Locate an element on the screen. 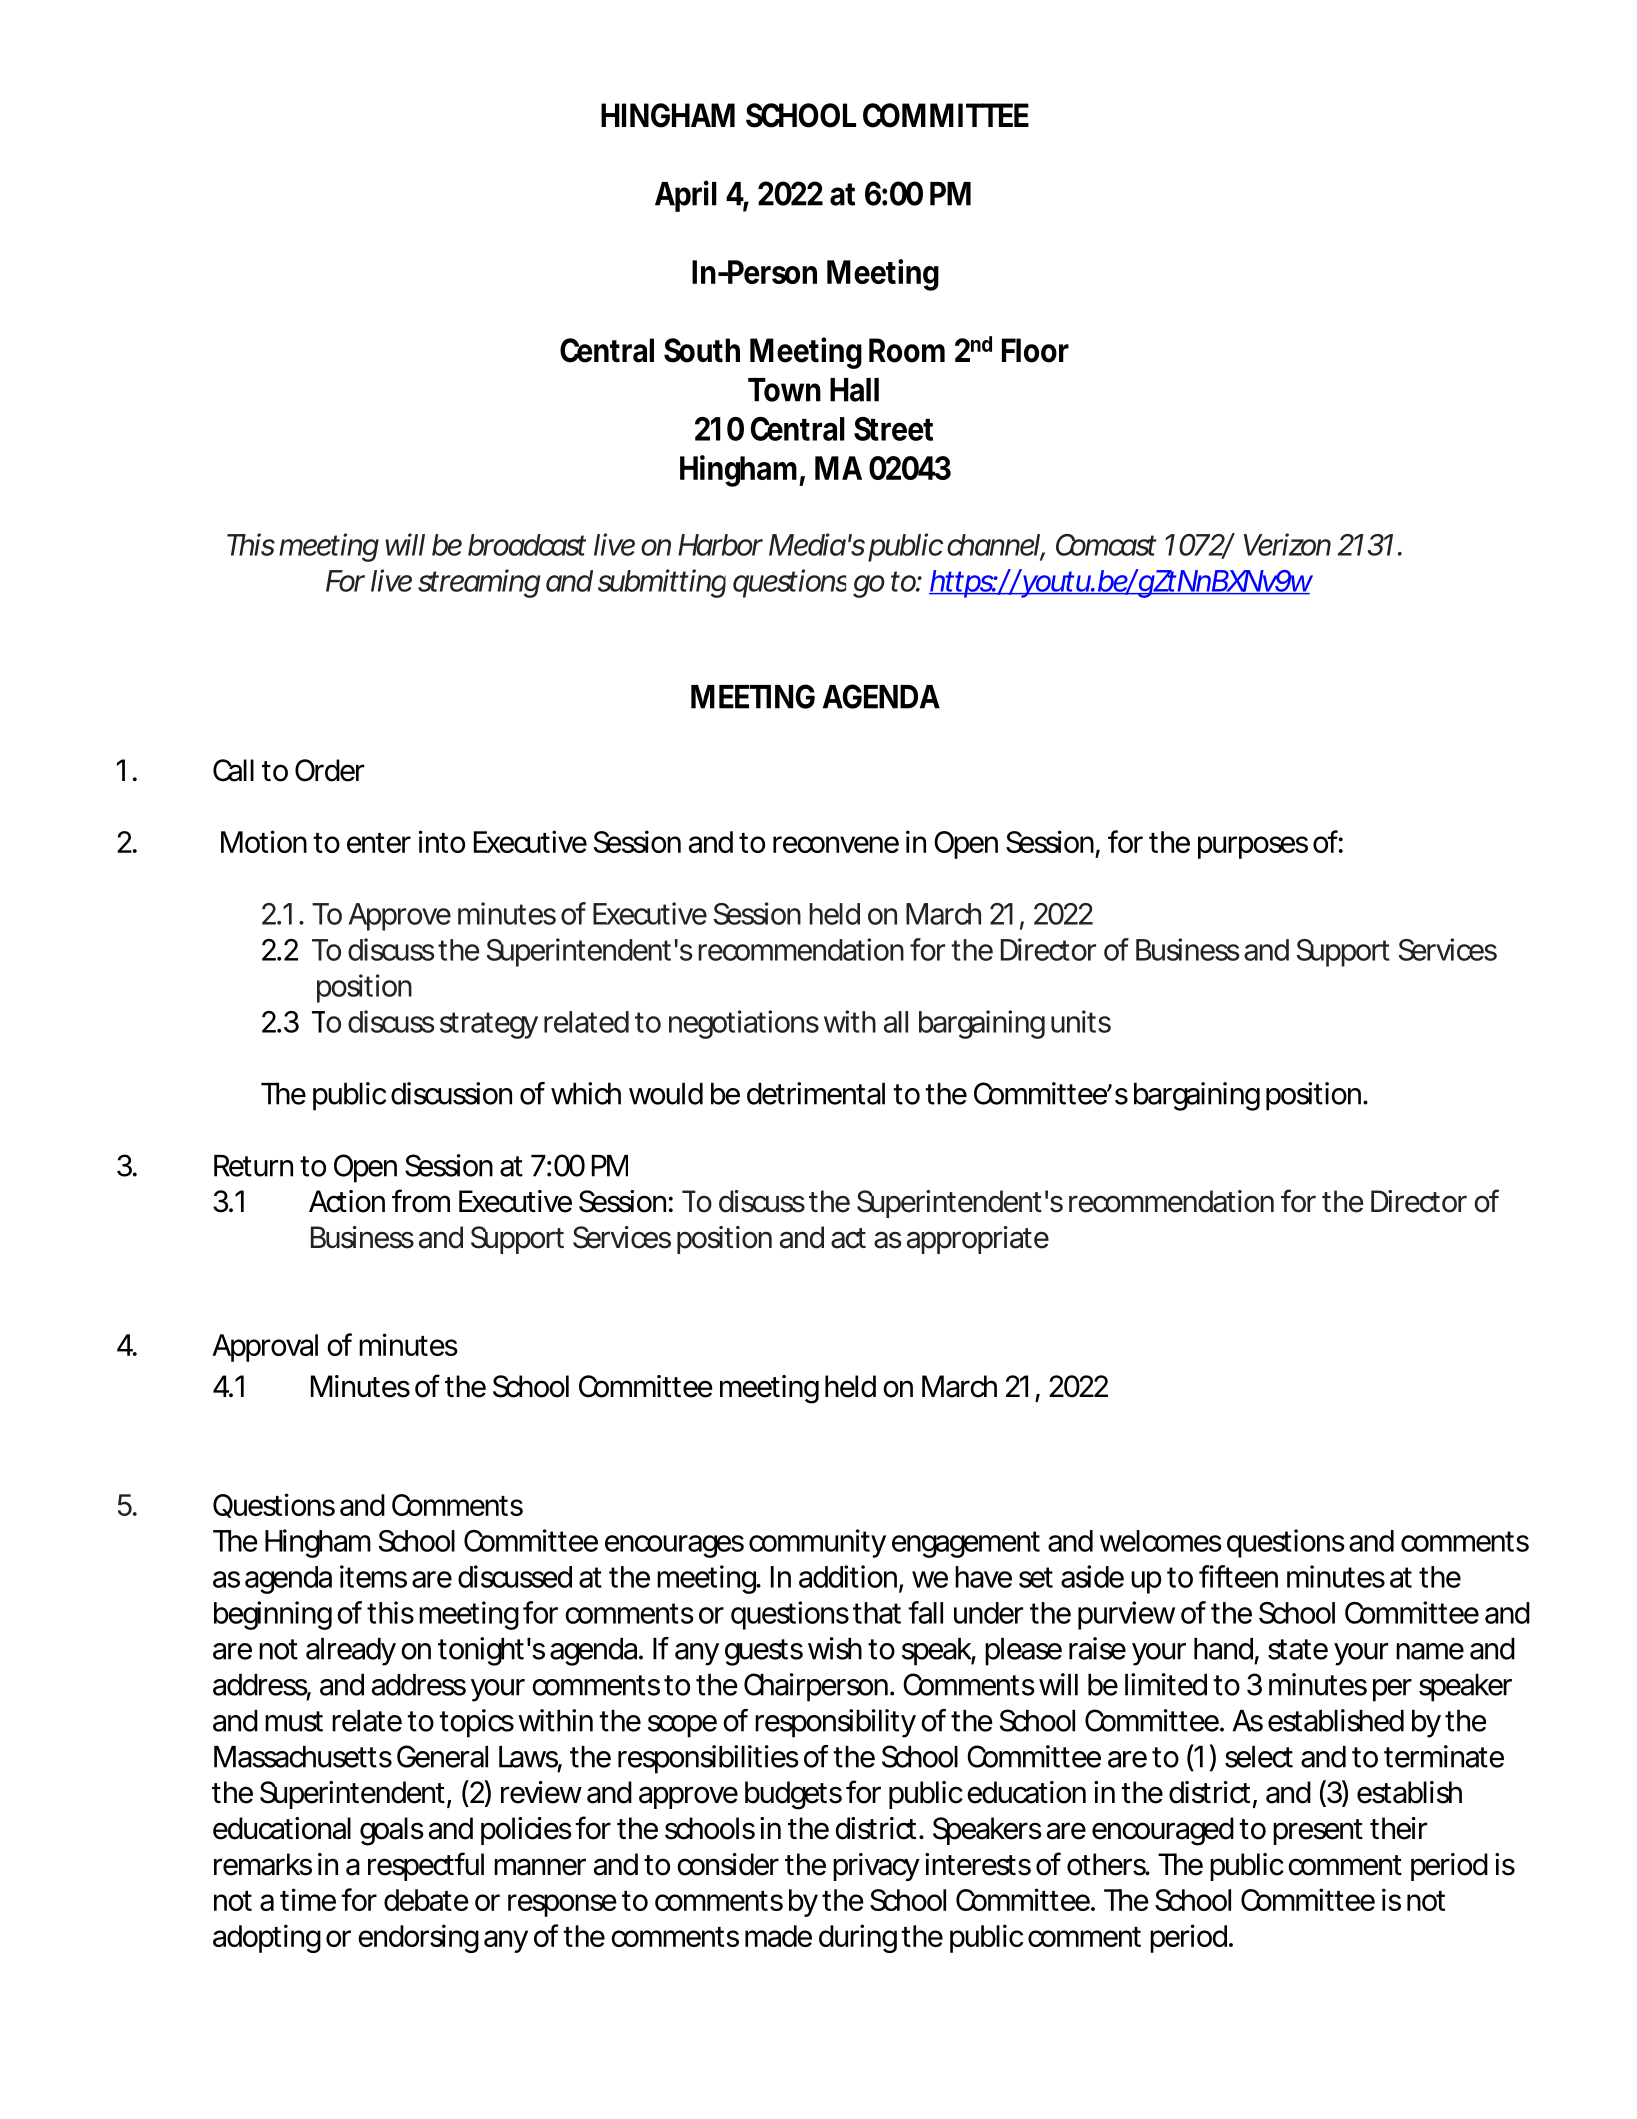 The height and width of the screenshot is (2119, 1637). April is located at coordinates (686, 196).
